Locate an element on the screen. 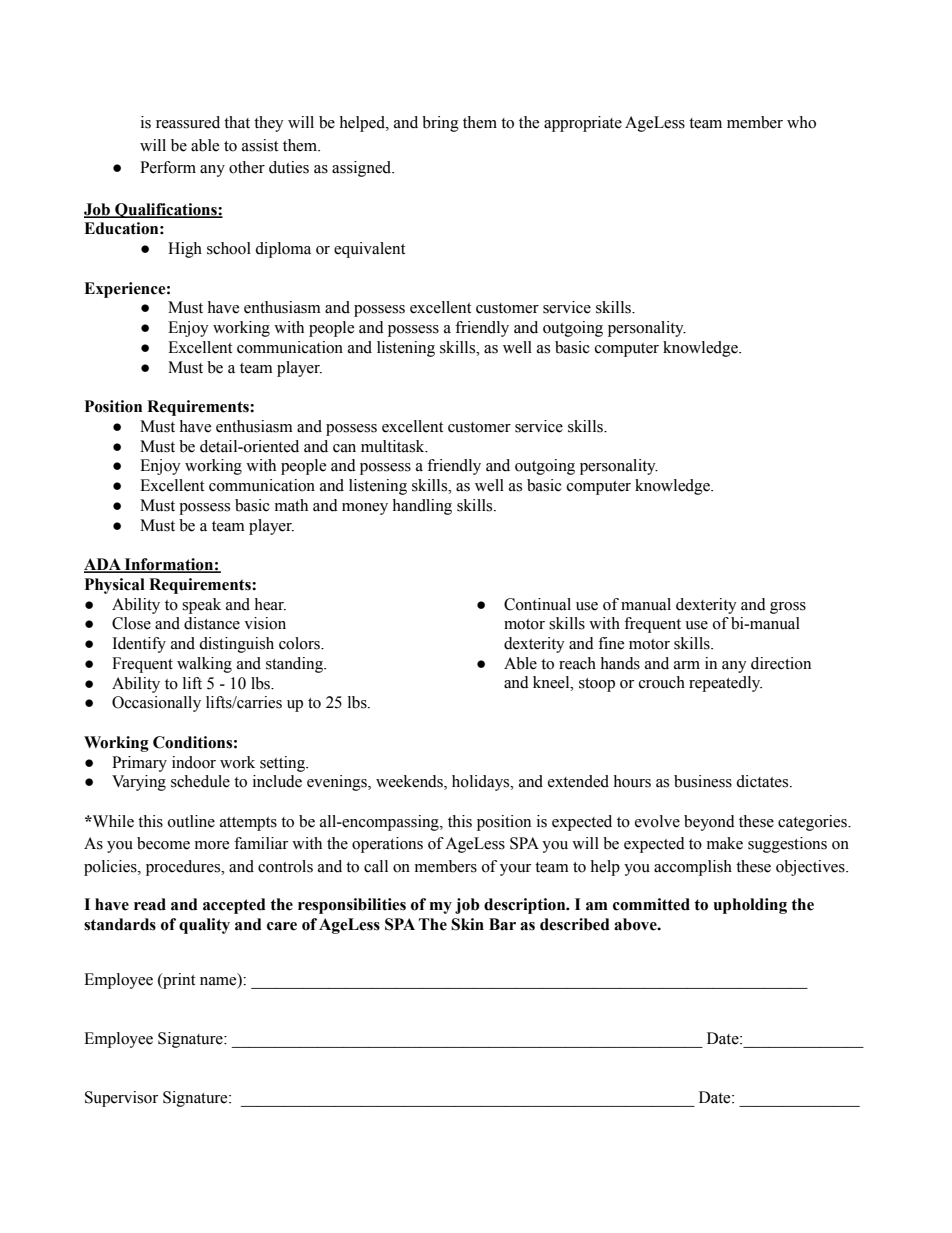  Occasionally is located at coordinates (156, 704).
